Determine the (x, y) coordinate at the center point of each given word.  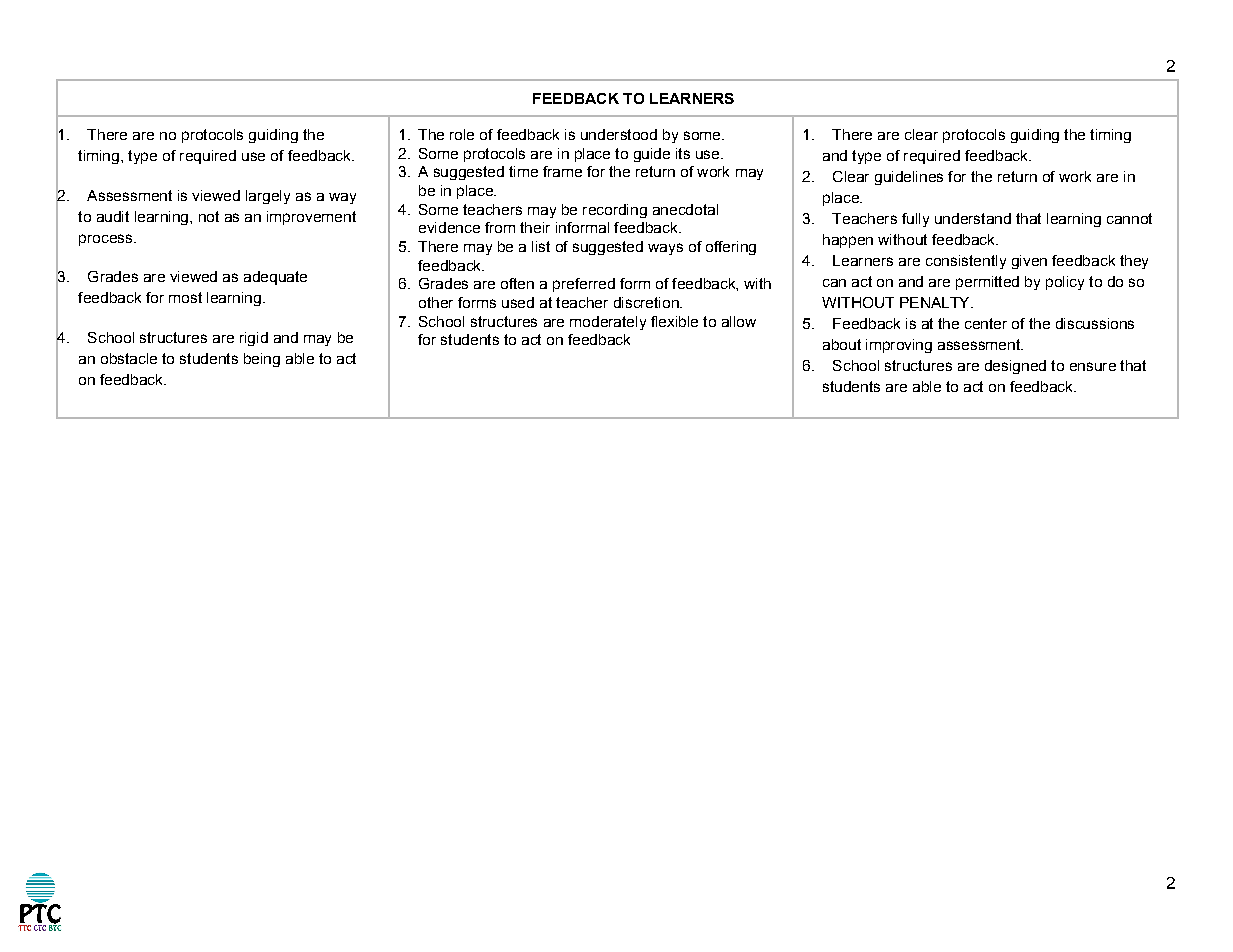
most (185, 297)
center (986, 323)
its (683, 153)
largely (268, 197)
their (535, 227)
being (262, 360)
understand (973, 218)
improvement (311, 218)
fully (915, 220)
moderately (608, 323)
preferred (584, 285)
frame (562, 171)
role (462, 134)
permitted (987, 283)
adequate (275, 278)
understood (619, 134)
